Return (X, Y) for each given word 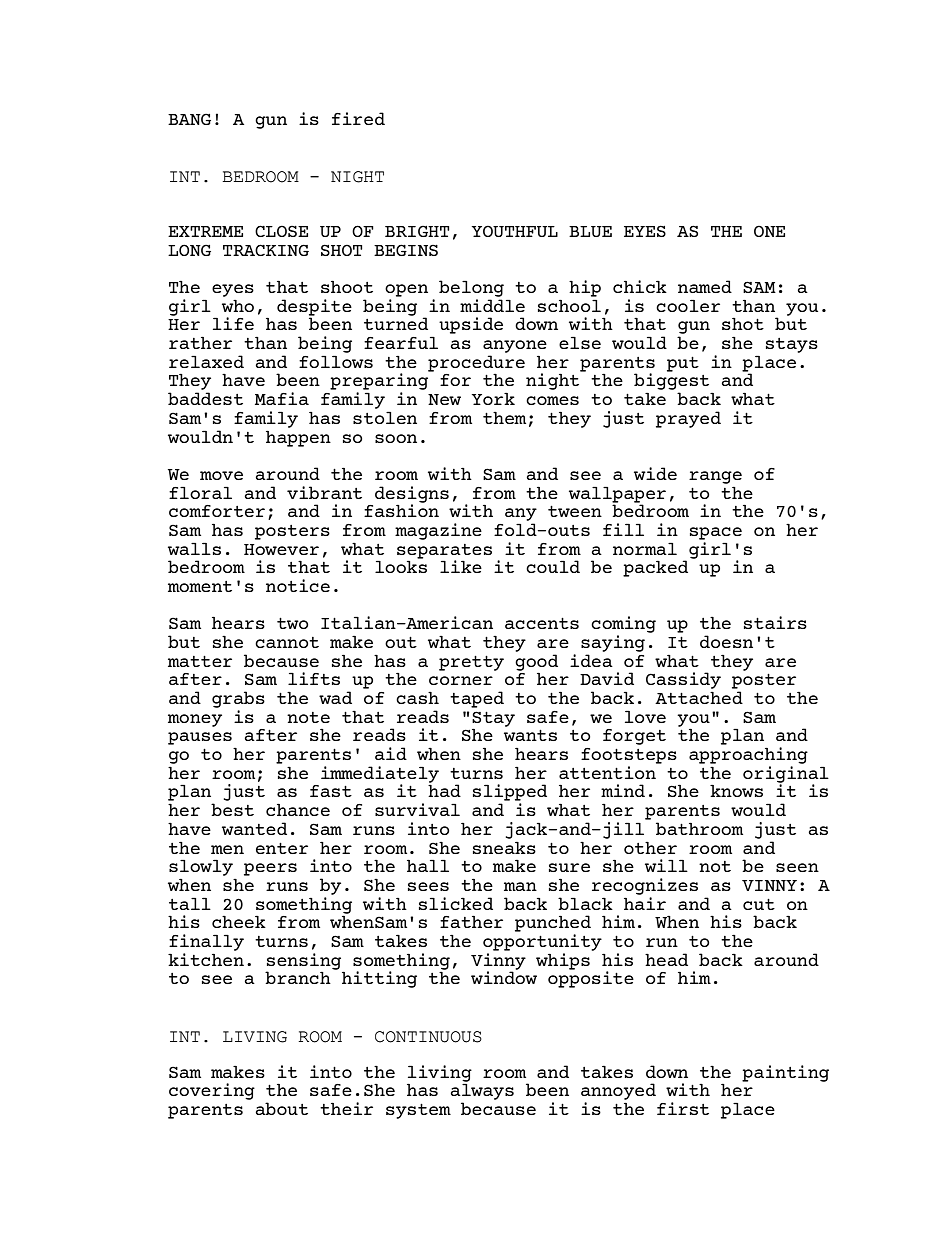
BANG (189, 119)
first (683, 1108)
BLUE (590, 231)
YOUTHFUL (514, 231)
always (482, 1093)
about (281, 1108)
